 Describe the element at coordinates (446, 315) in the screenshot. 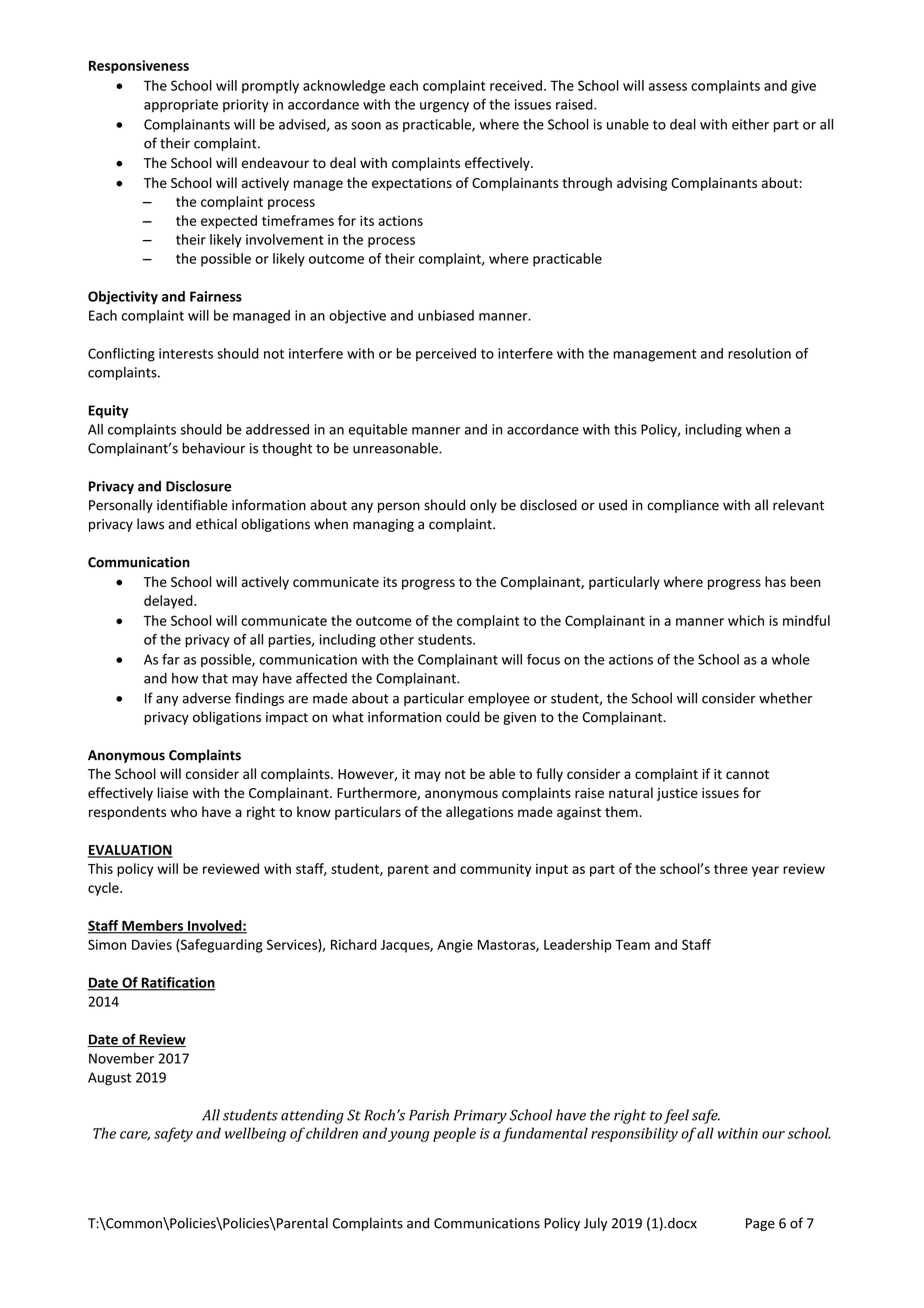

I see `unbiased` at that location.
